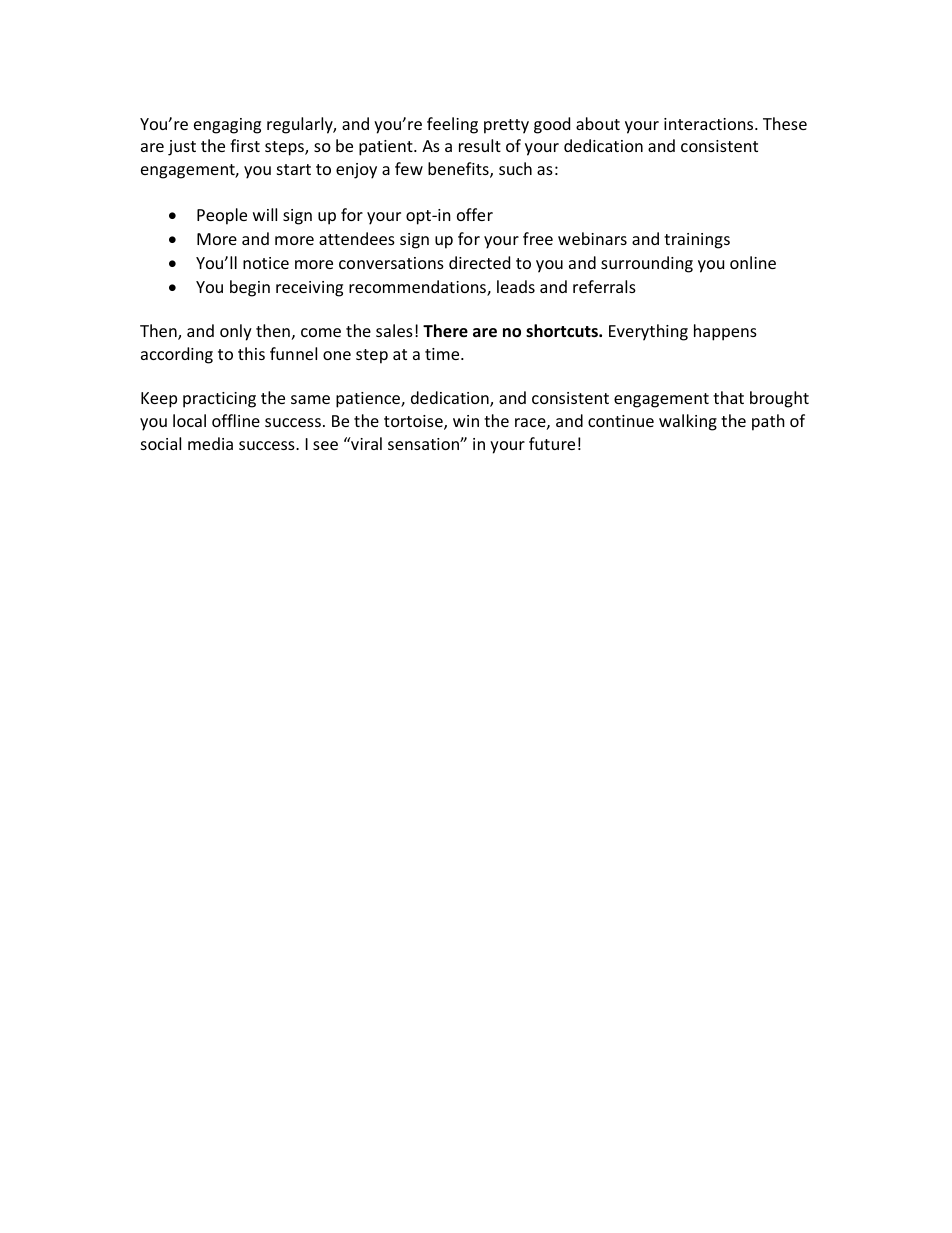 The height and width of the image is (1233, 952). Describe the element at coordinates (424, 444) in the image. I see `sensation` at that location.
